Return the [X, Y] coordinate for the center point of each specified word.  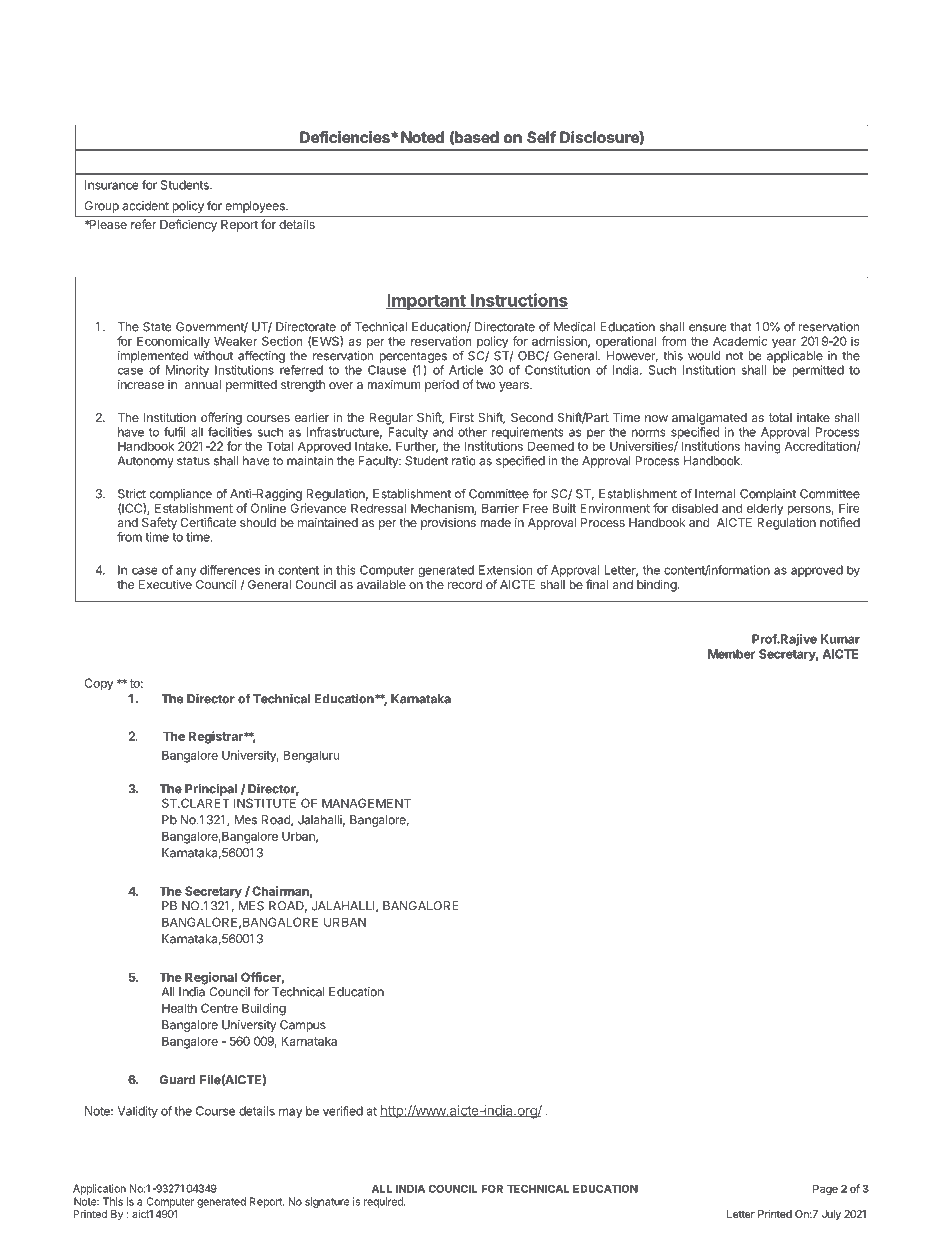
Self [541, 137]
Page [825, 1190]
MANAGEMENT [366, 803]
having [762, 447]
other [472, 432]
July [831, 1215]
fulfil [175, 432]
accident [145, 206]
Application [99, 1189]
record [465, 584]
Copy [99, 684]
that [741, 327]
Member [731, 654]
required [384, 1202]
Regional [211, 978]
